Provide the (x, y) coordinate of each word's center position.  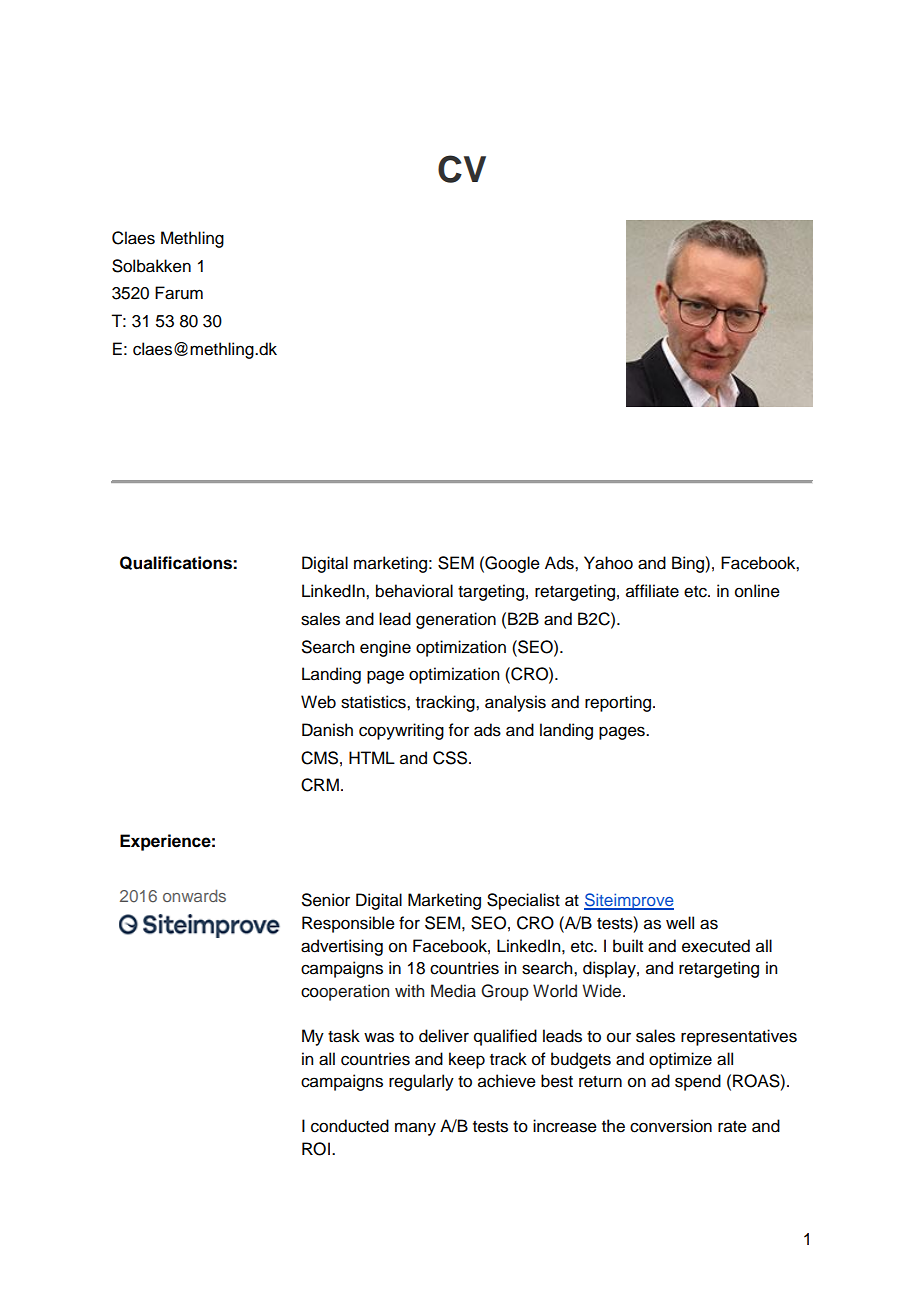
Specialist (523, 901)
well (680, 923)
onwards (194, 895)
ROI (316, 1149)
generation (456, 620)
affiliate (652, 591)
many (415, 1129)
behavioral (414, 591)
